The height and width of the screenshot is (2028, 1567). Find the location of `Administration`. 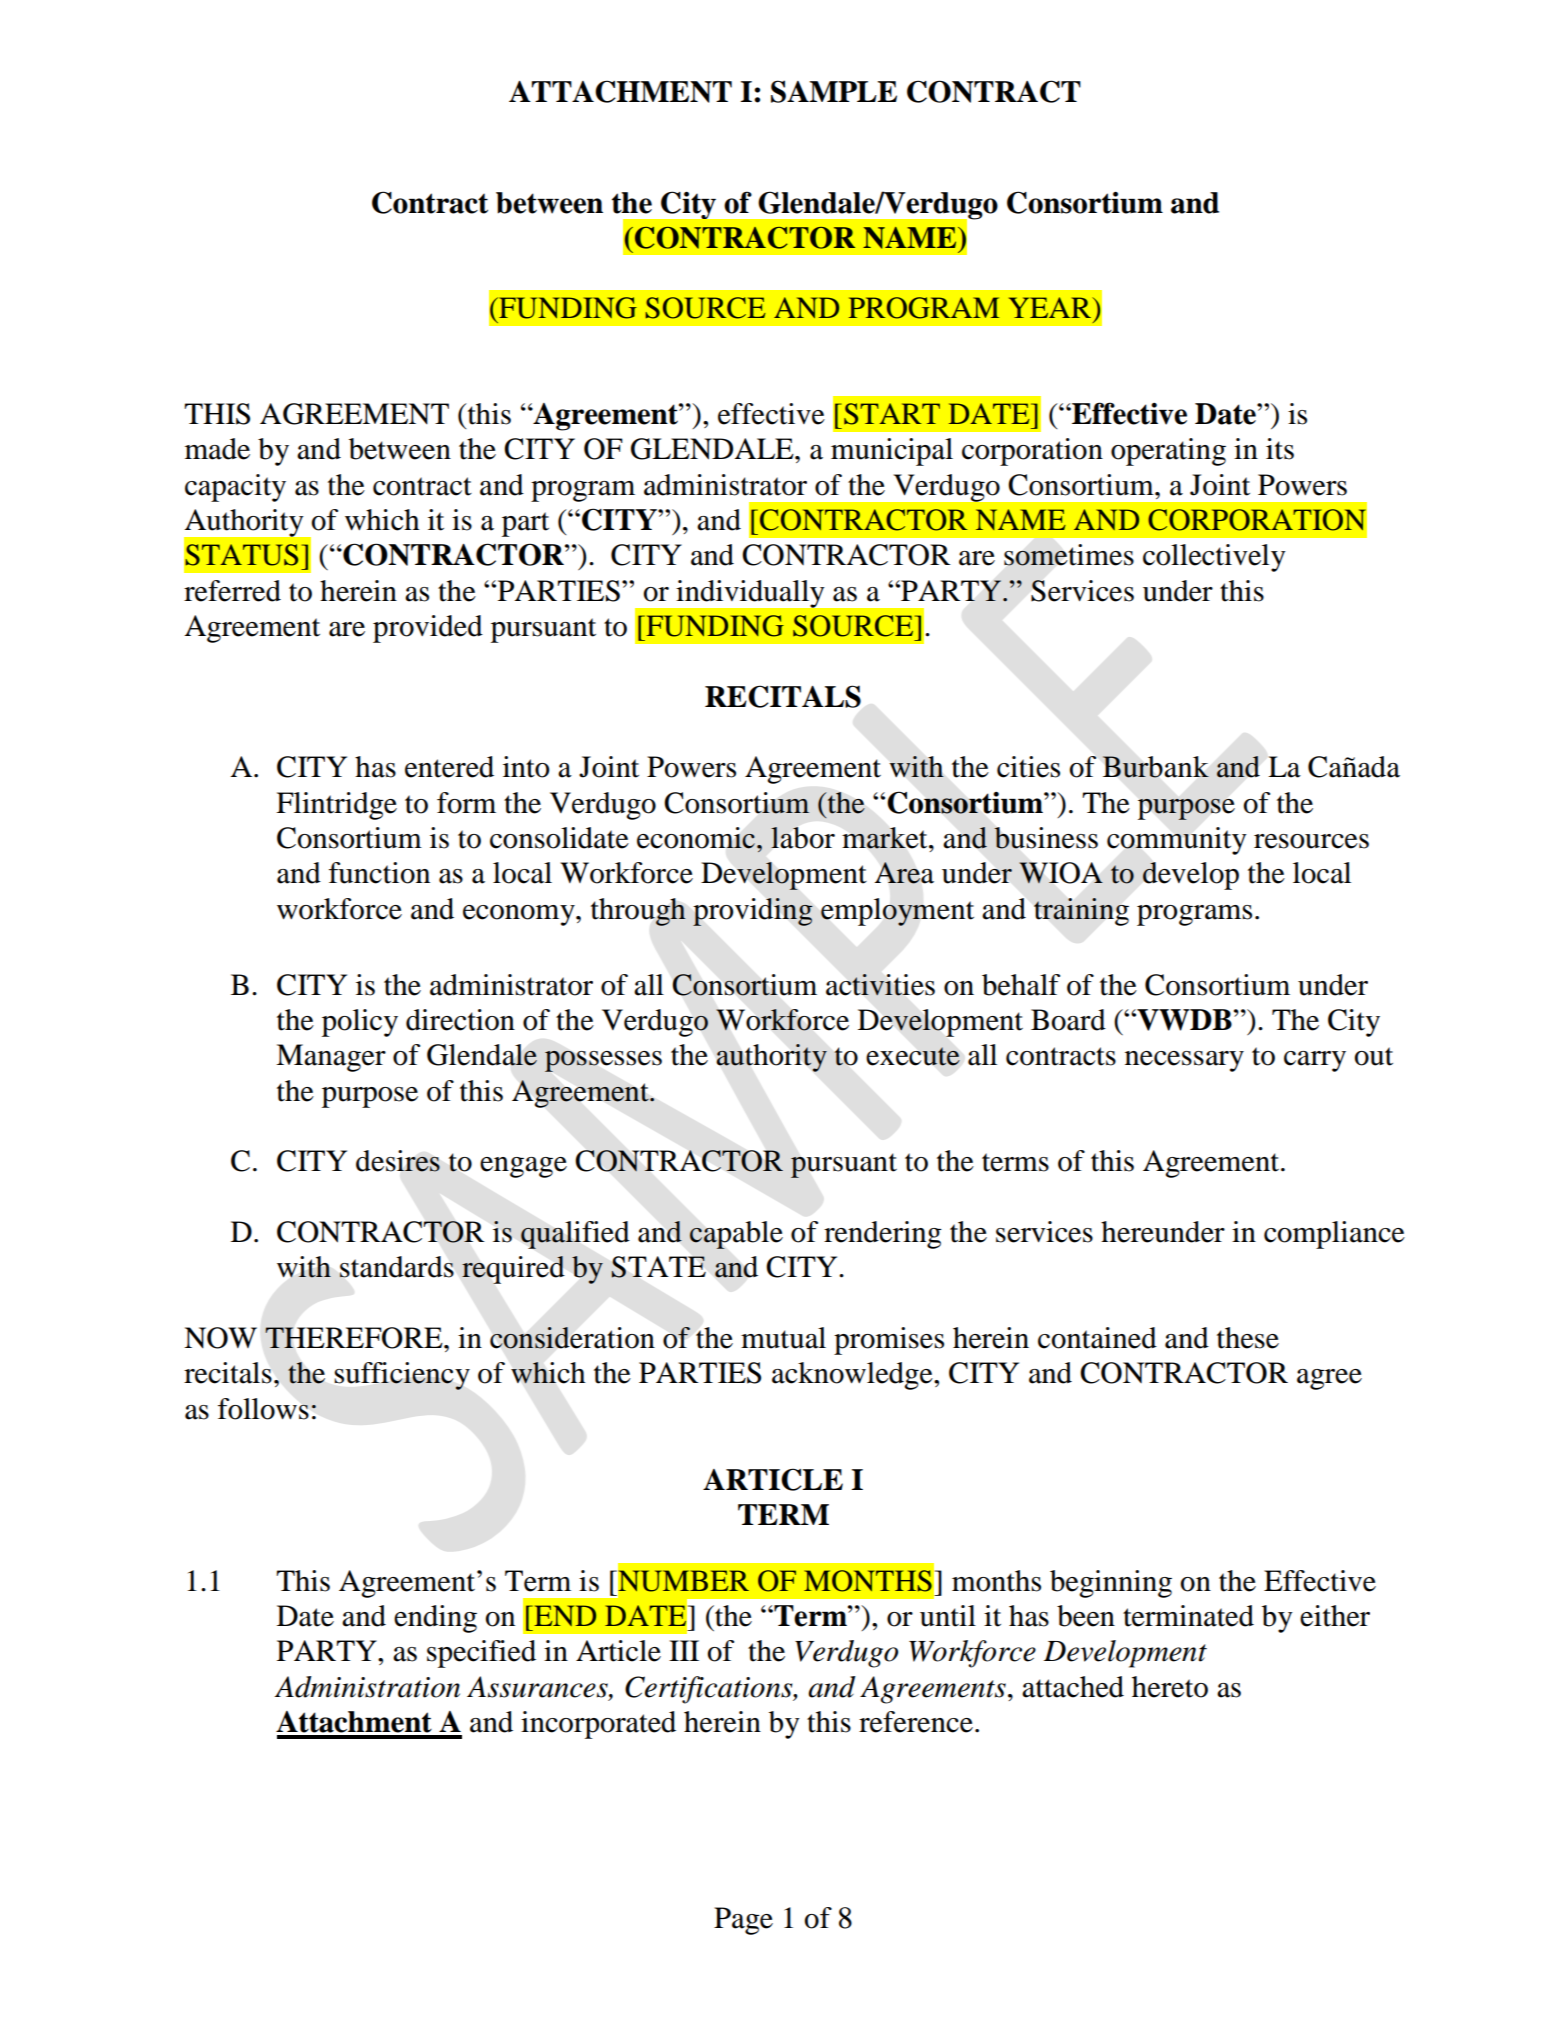

Administration is located at coordinates (367, 1687).
